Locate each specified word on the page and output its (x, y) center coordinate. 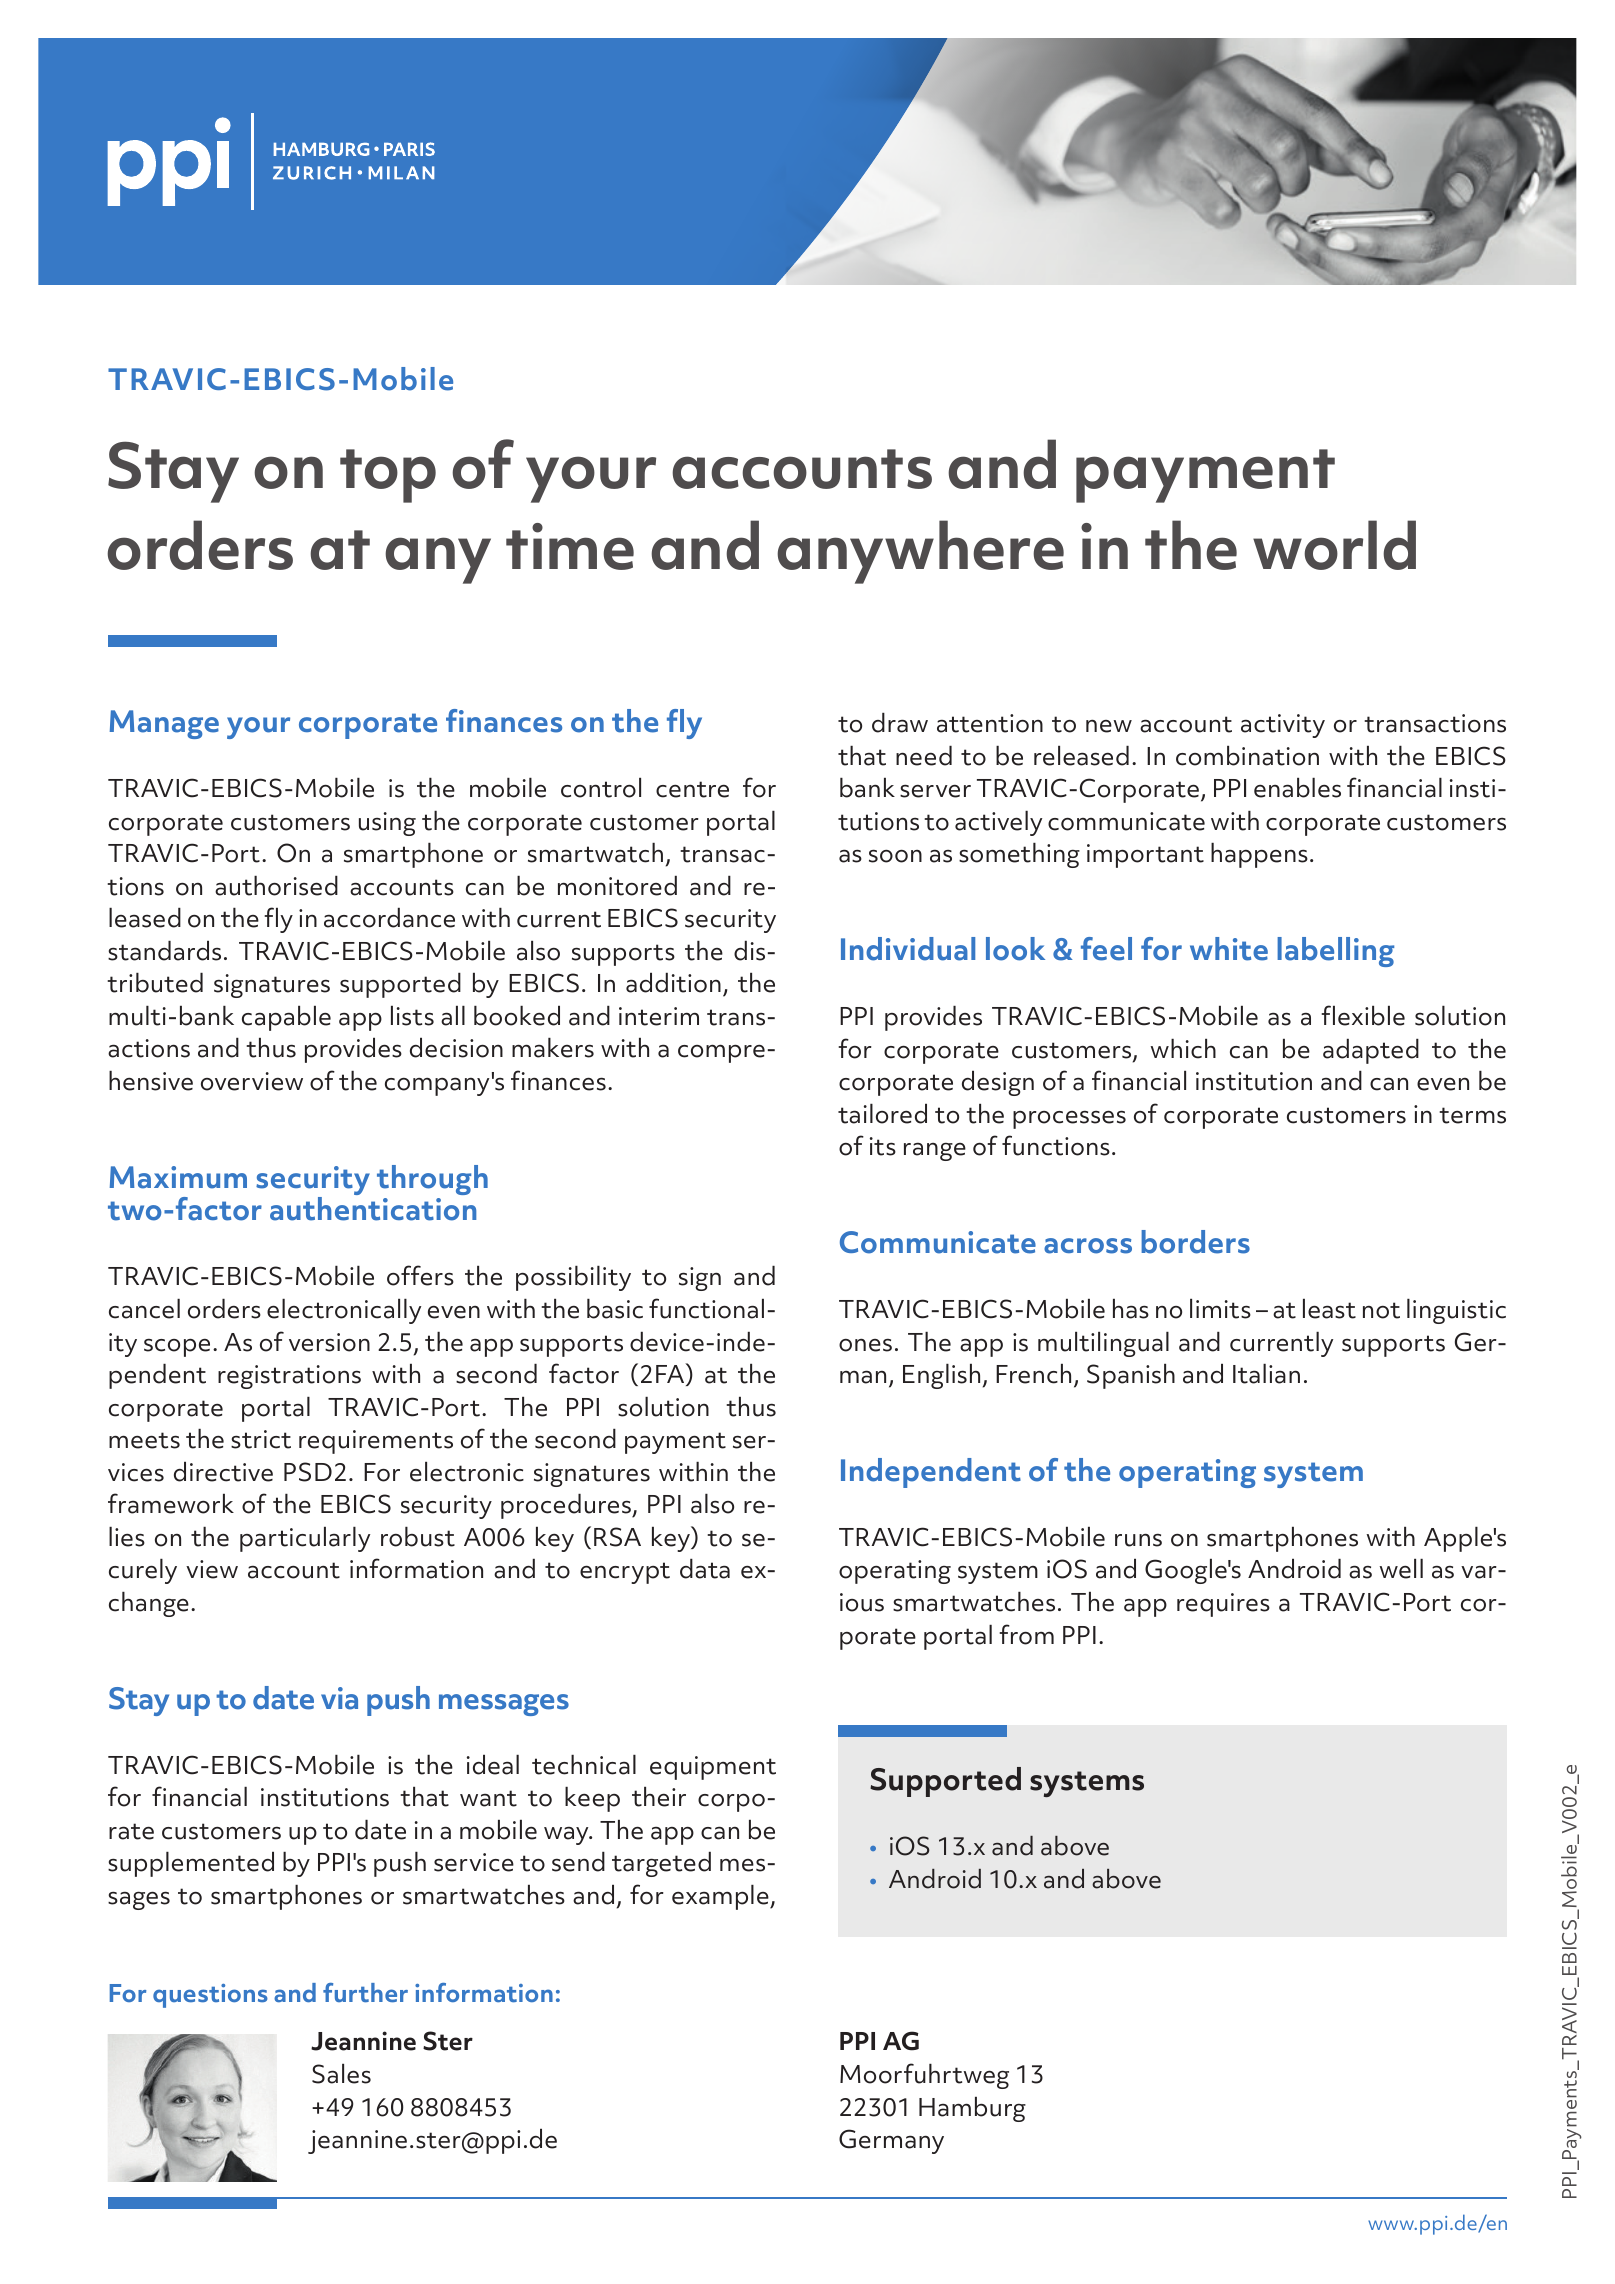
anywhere (920, 552)
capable (286, 1018)
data (705, 1568)
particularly (305, 1539)
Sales (341, 2073)
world (1334, 545)
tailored (882, 1113)
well (1401, 1568)
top (388, 476)
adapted (1371, 1051)
